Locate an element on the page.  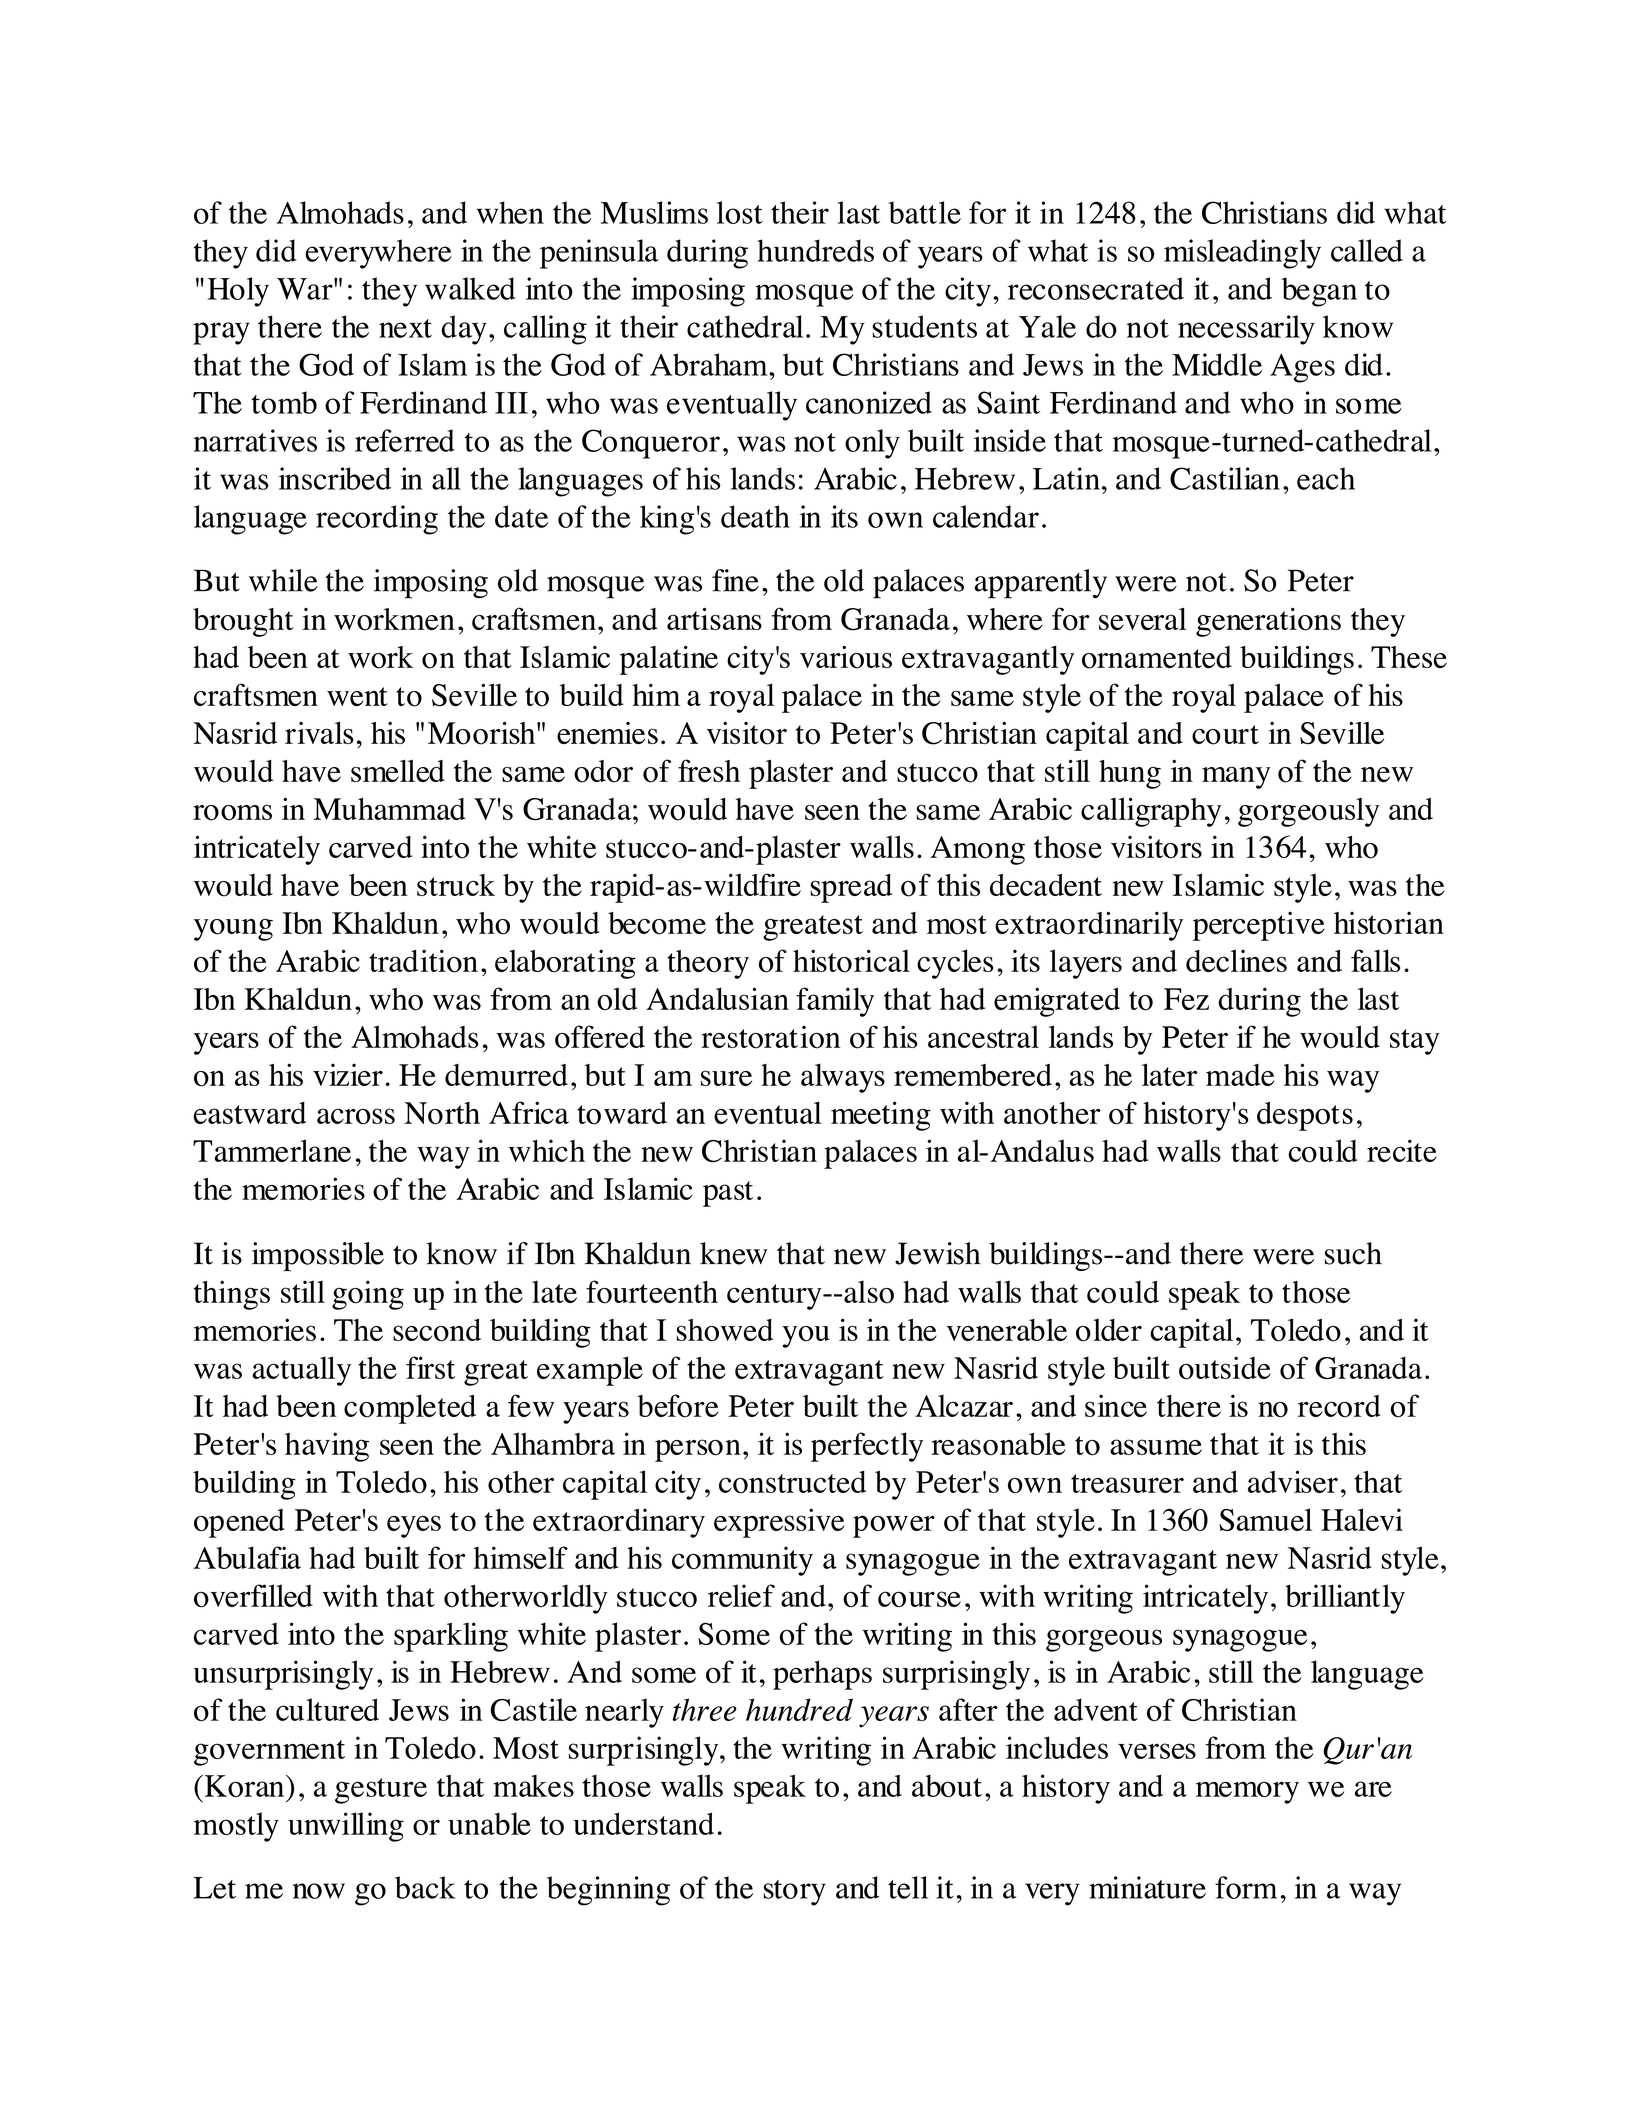
next is located at coordinates (405, 328).
